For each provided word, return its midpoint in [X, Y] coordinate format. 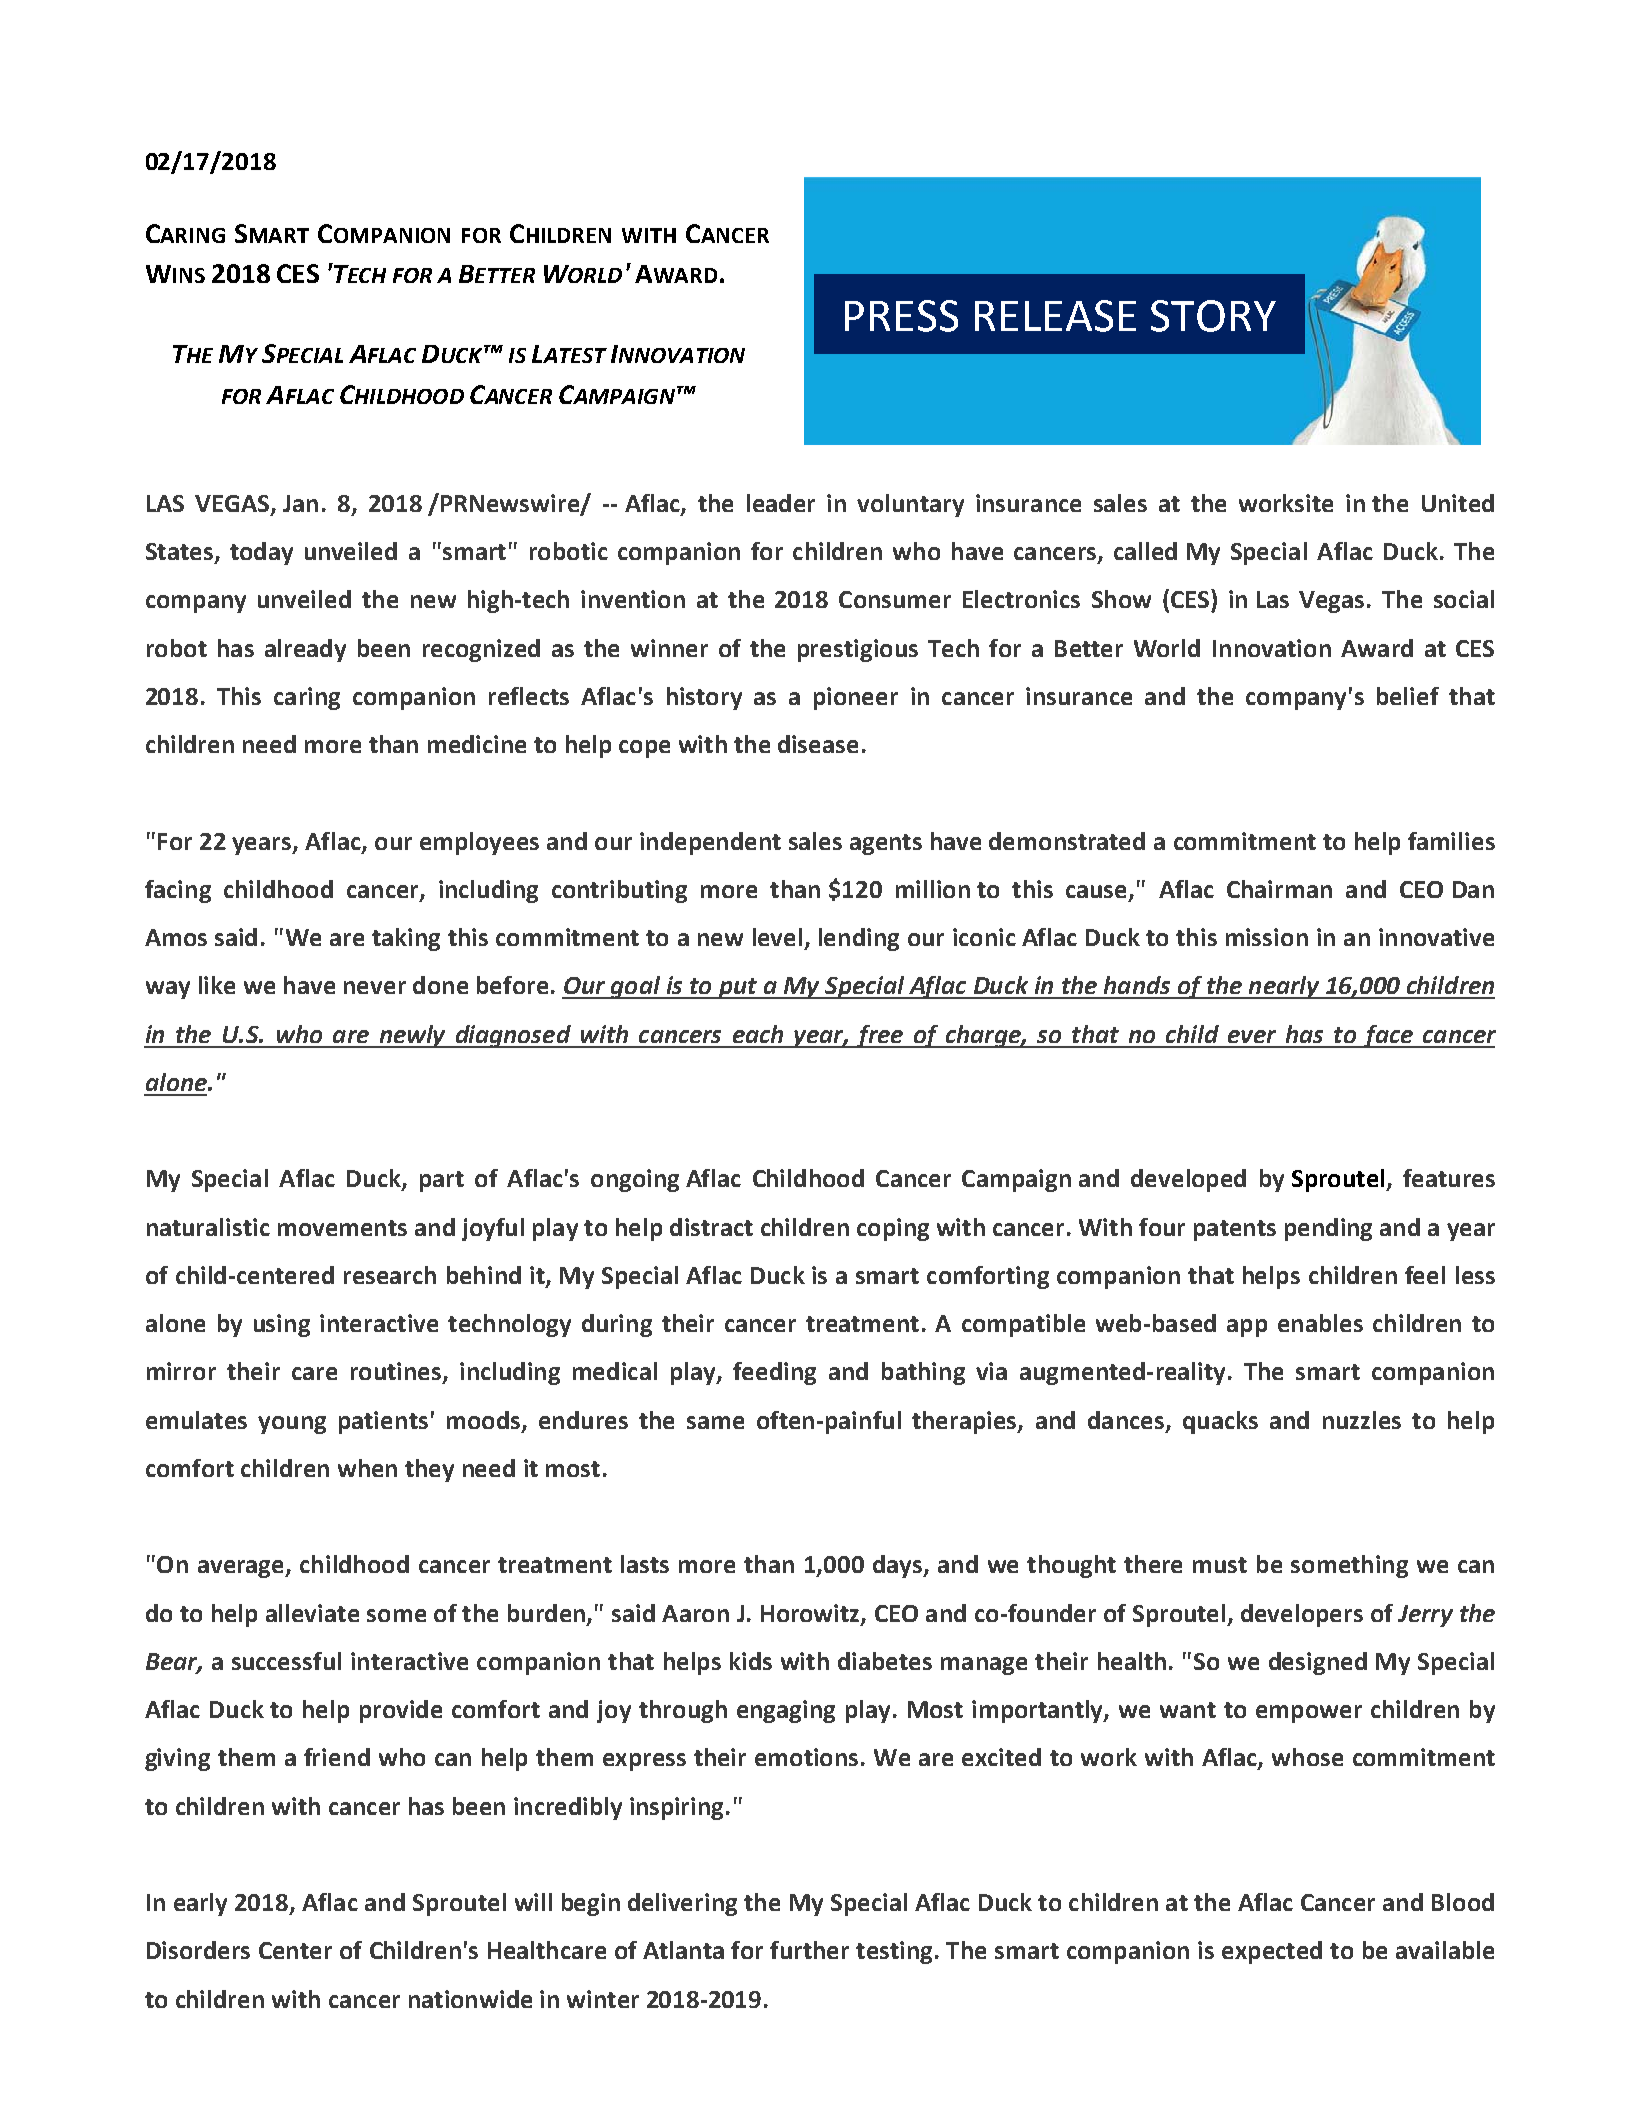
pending [1328, 1229]
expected [1272, 1952]
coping [893, 1229]
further [809, 1950]
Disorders [198, 1950]
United [1458, 503]
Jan [300, 503]
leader [781, 503]
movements [342, 1228]
